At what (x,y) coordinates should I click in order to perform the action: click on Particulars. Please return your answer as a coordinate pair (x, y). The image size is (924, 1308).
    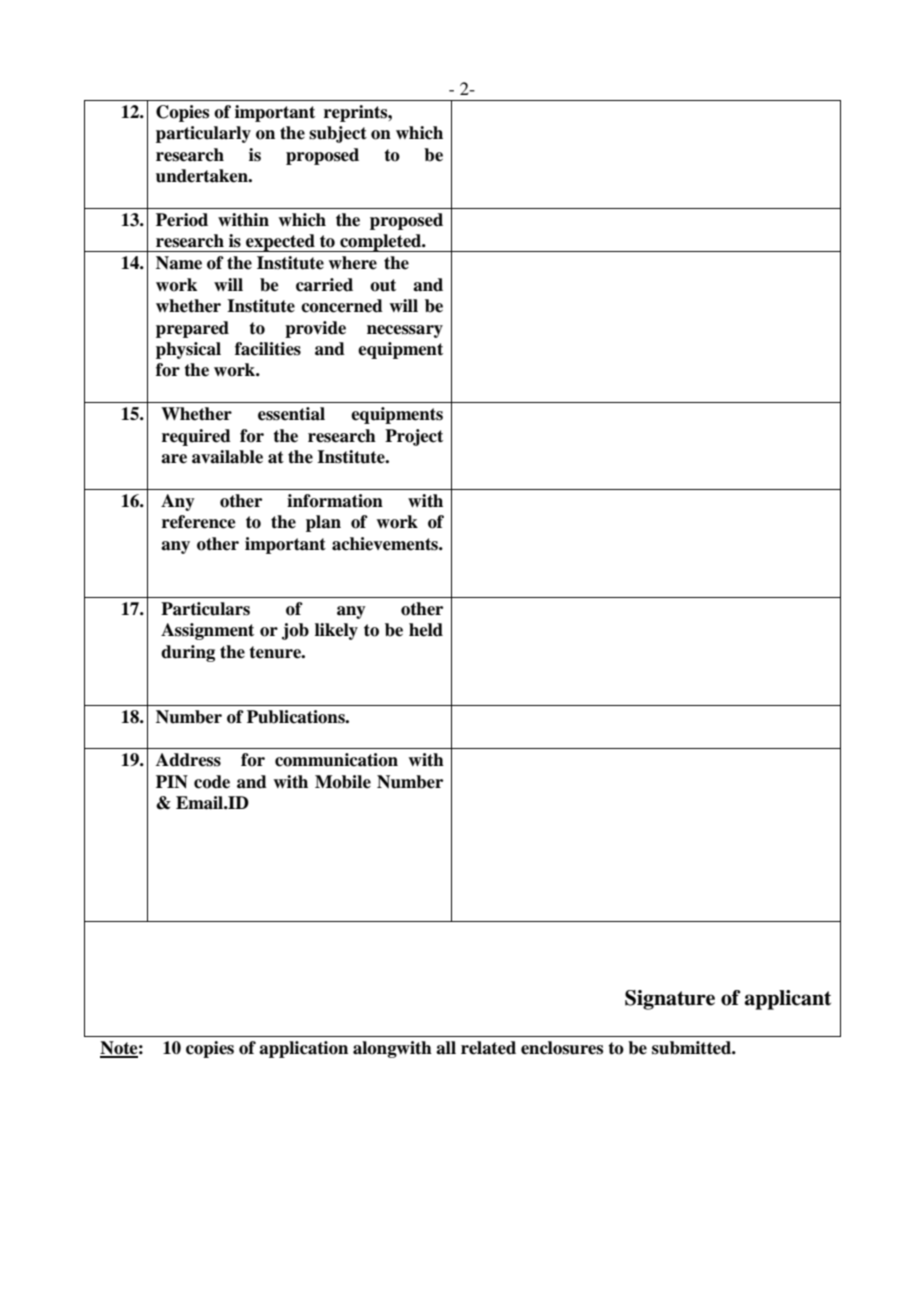
    Looking at the image, I should click on (205, 609).
